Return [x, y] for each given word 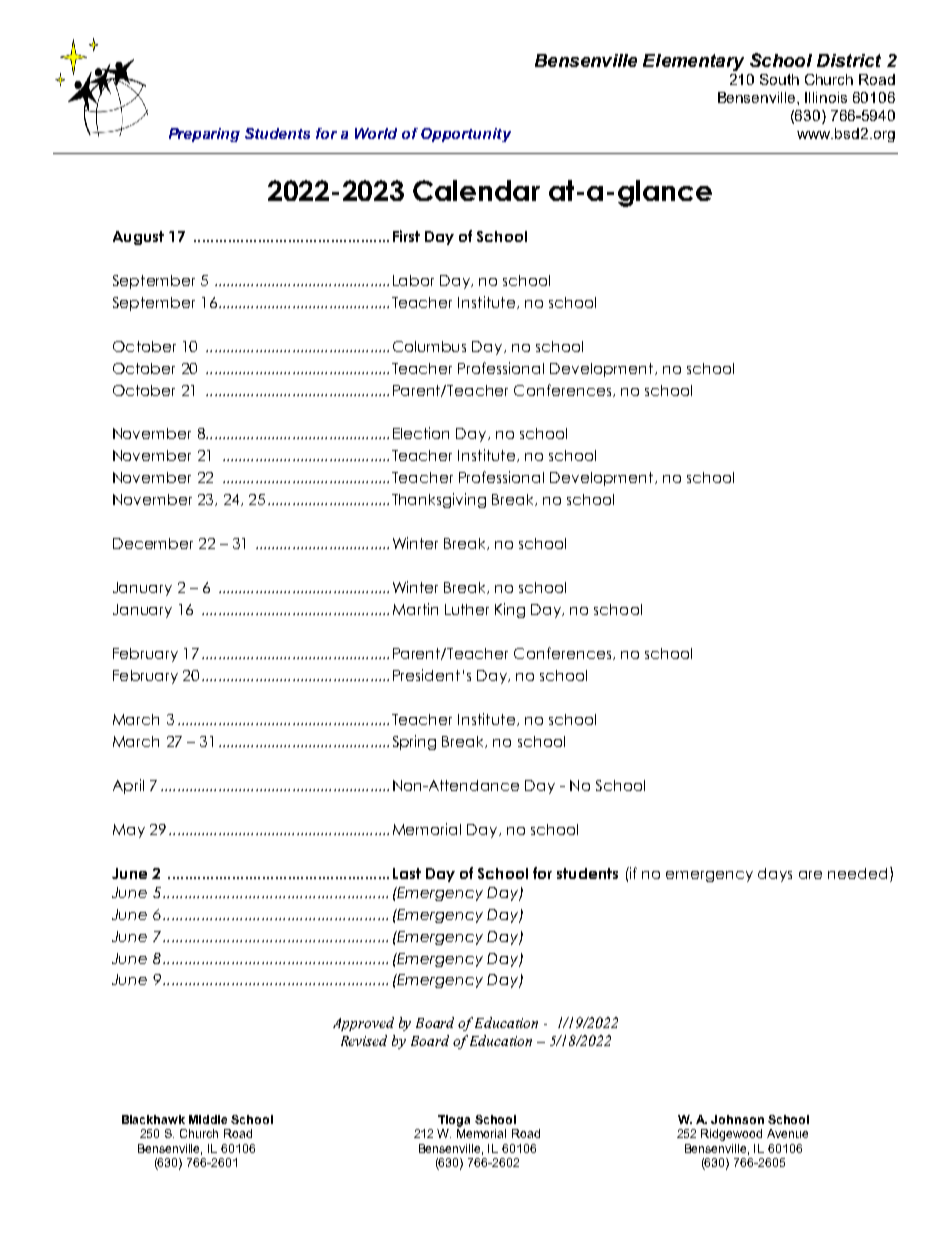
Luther [467, 609]
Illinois [826, 97]
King [510, 610]
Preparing [204, 135]
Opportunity [466, 135]
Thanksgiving [439, 500]
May [129, 831]
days [775, 875]
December [153, 543]
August [138, 238]
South [779, 79]
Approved [363, 1024]
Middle [208, 1119]
